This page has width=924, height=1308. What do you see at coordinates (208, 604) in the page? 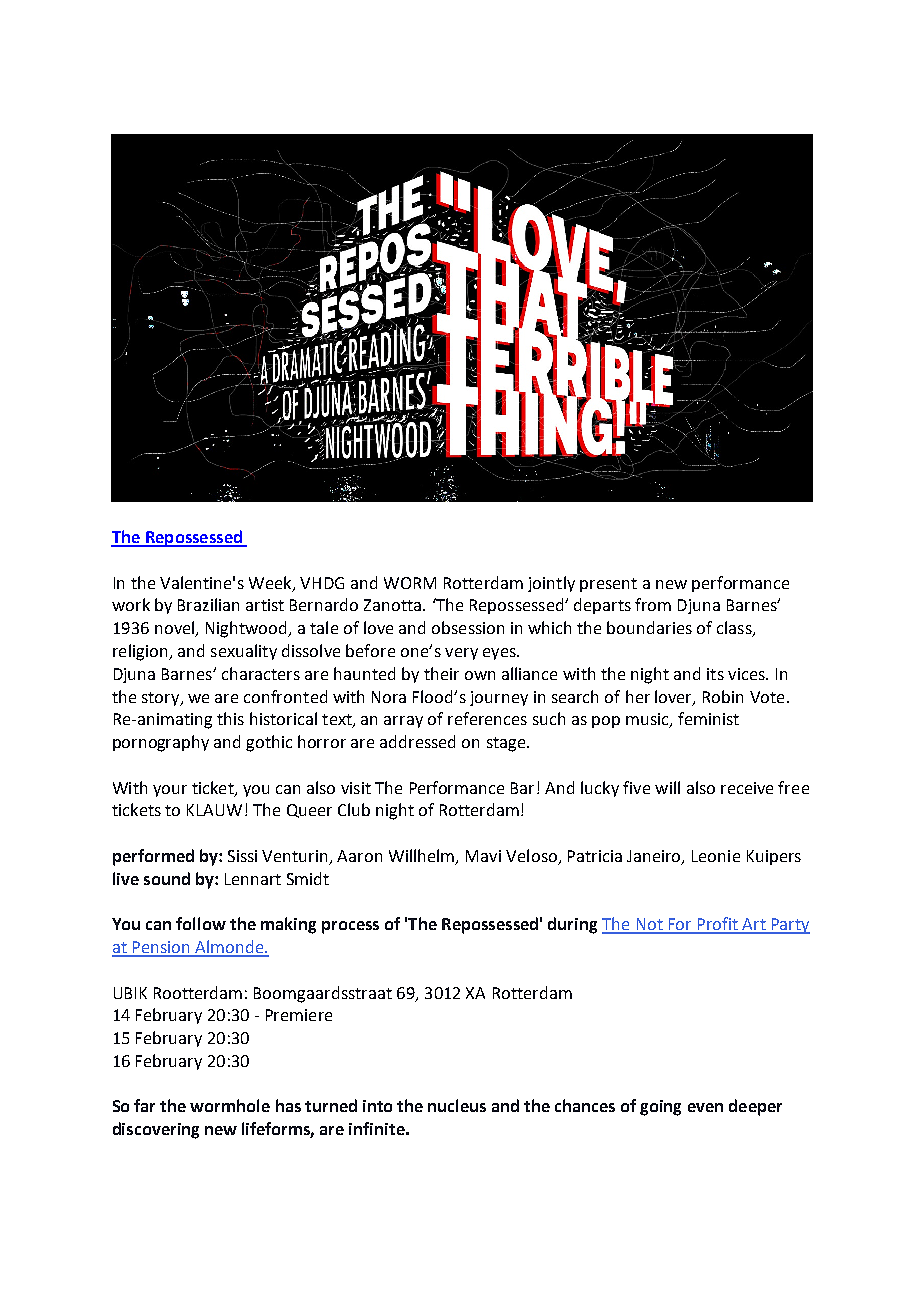
I see `Brazilian` at bounding box center [208, 604].
